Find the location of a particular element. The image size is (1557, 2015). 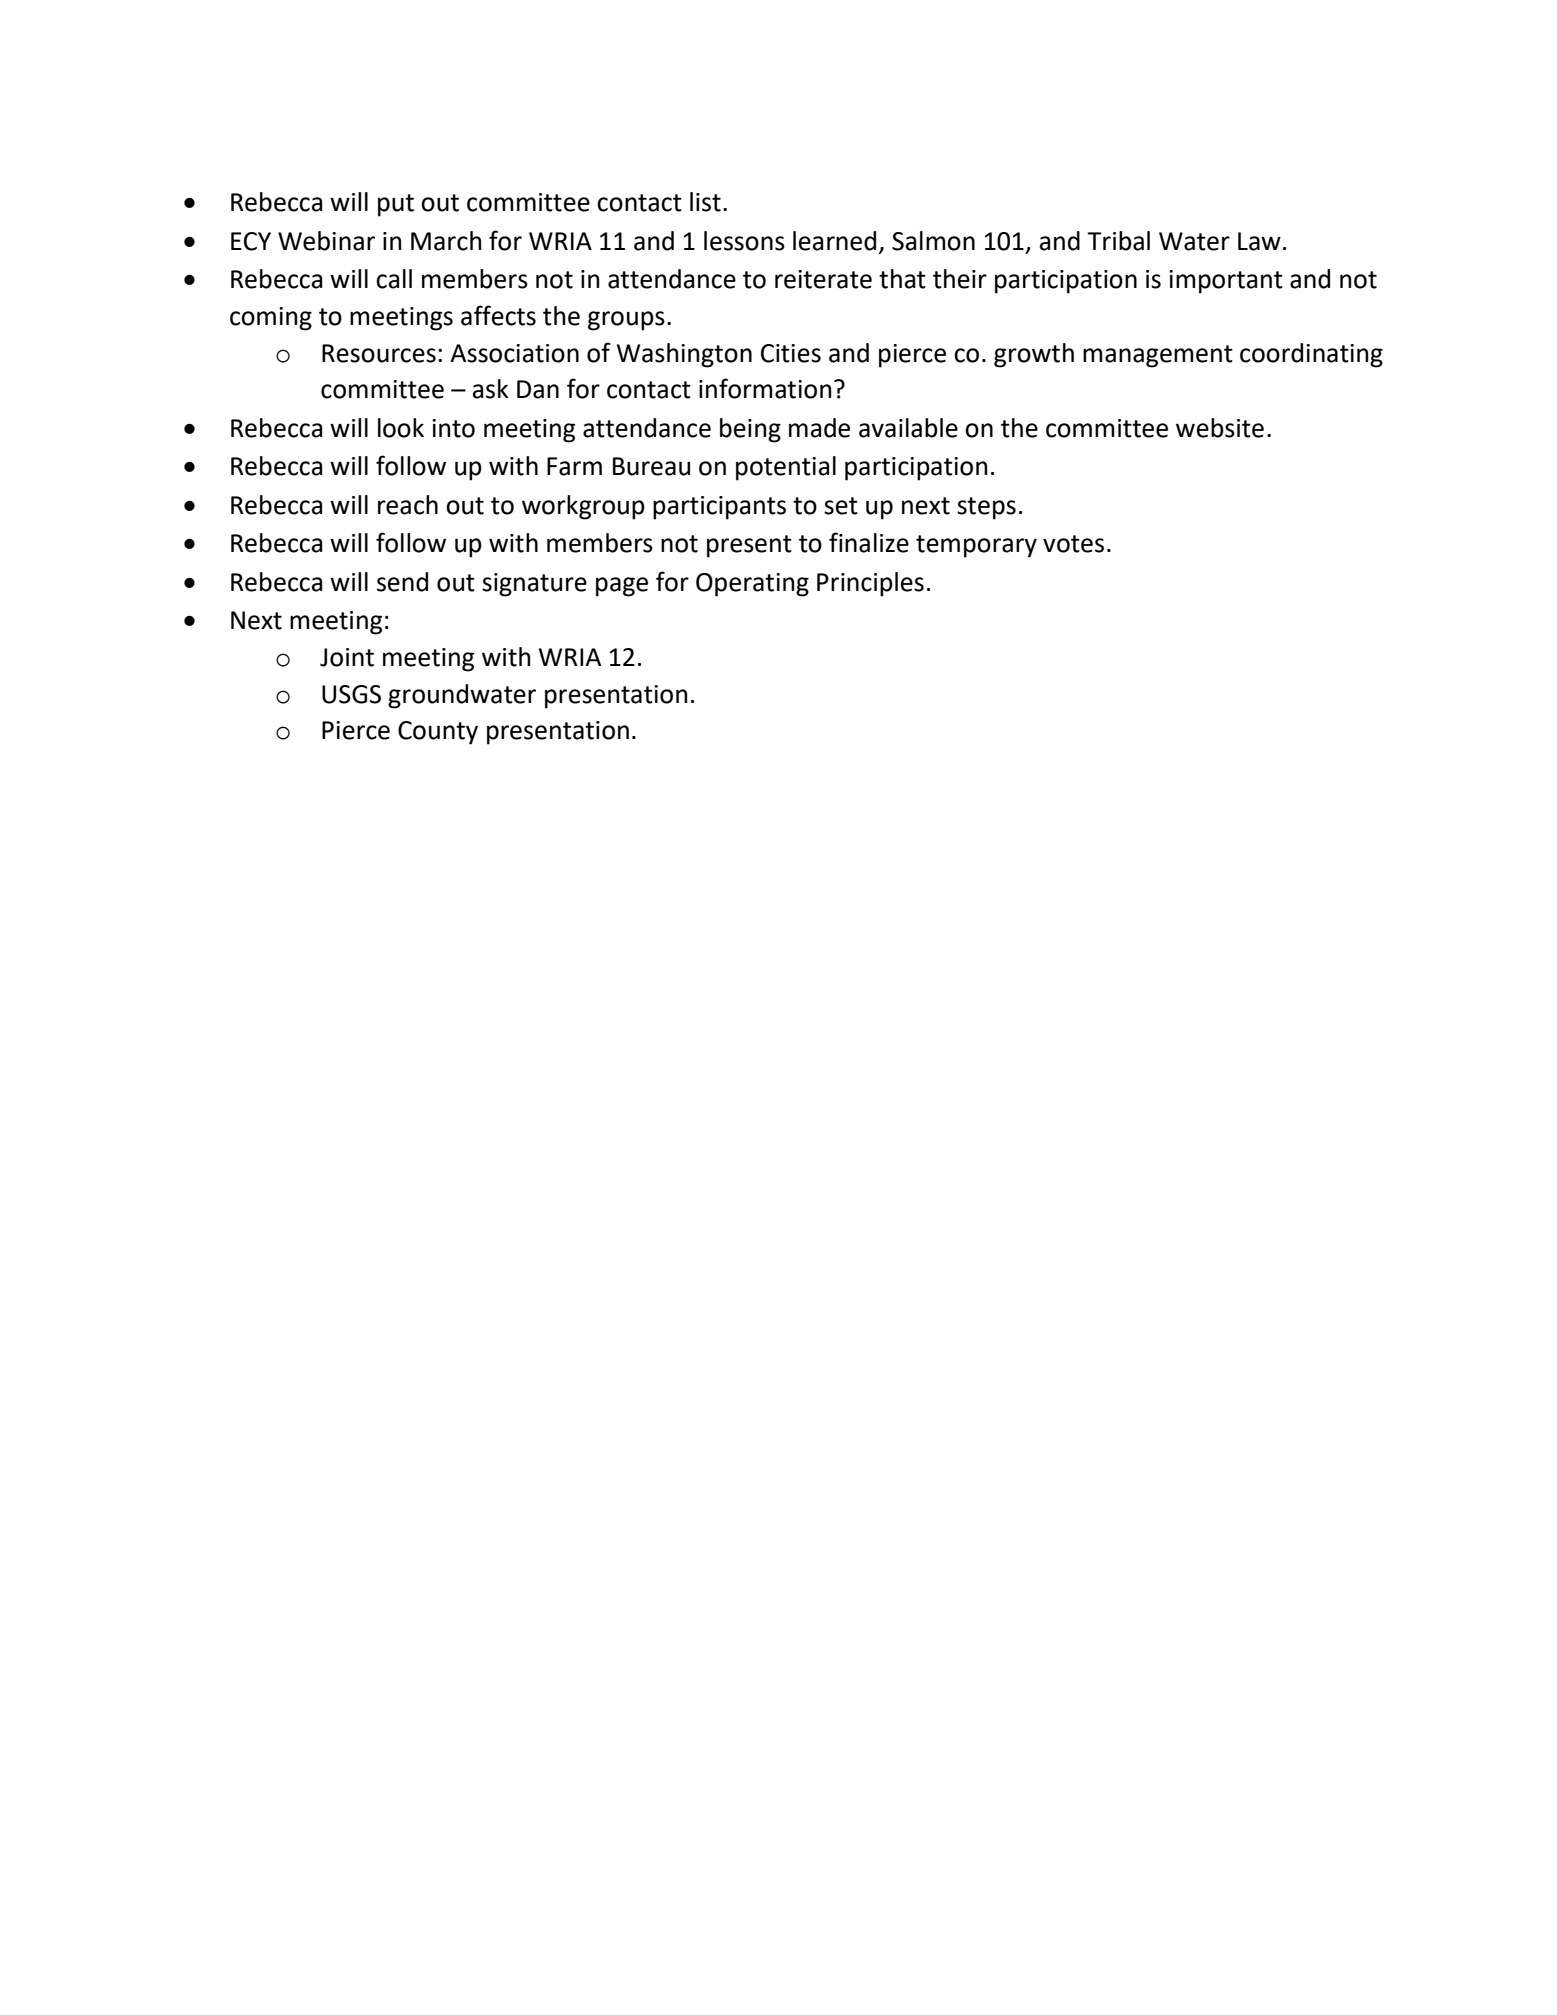

finalize is located at coordinates (869, 542).
